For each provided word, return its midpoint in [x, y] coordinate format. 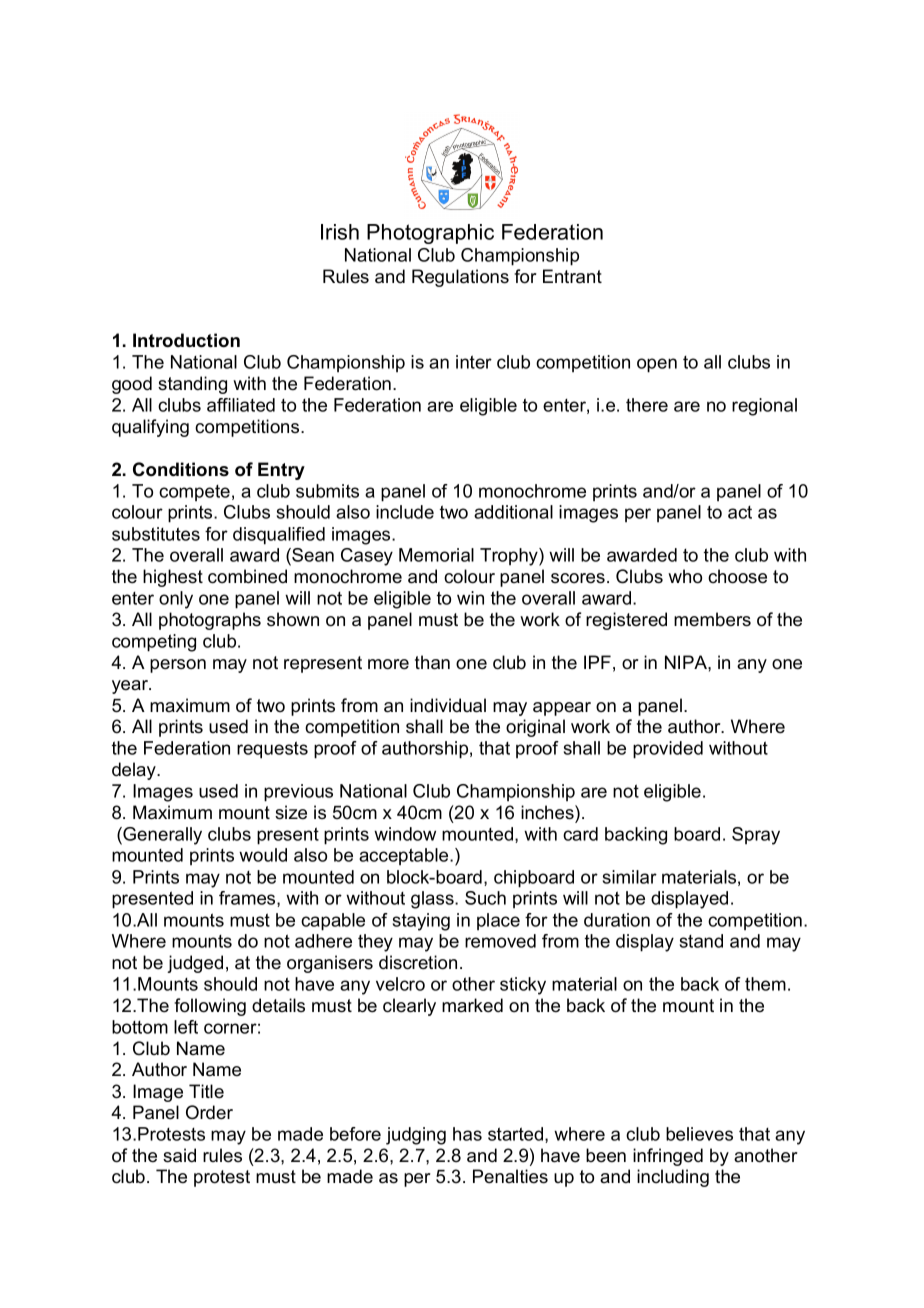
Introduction [186, 340]
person [178, 666]
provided [668, 750]
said [179, 1155]
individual [448, 705]
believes [699, 1134]
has [467, 1134]
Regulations [460, 278]
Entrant [572, 276]
